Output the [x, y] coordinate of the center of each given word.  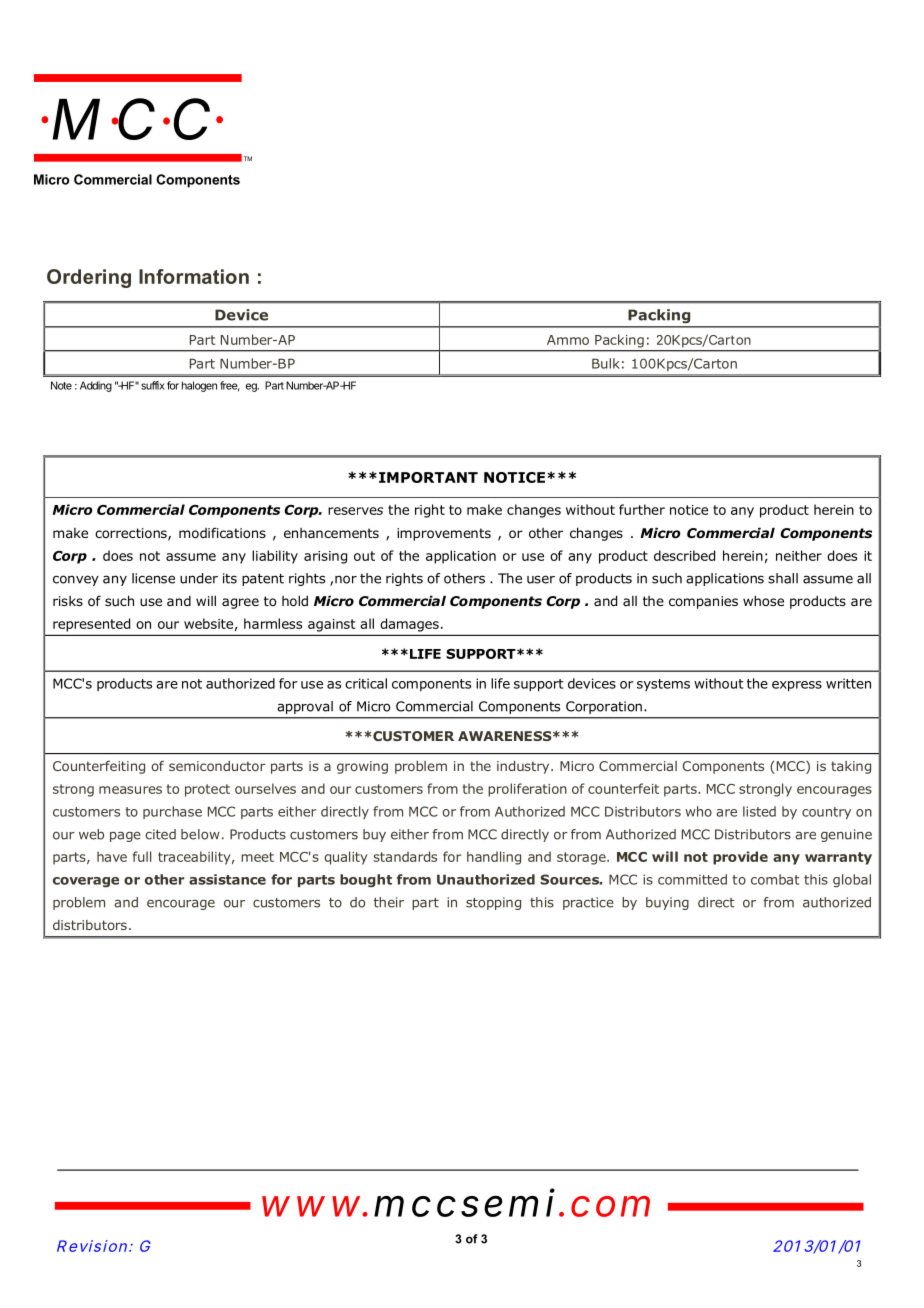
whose [763, 601]
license [153, 578]
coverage [86, 882]
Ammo [568, 340]
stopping [493, 903]
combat [775, 879]
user [541, 579]
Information [194, 276]
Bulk [606, 363]
